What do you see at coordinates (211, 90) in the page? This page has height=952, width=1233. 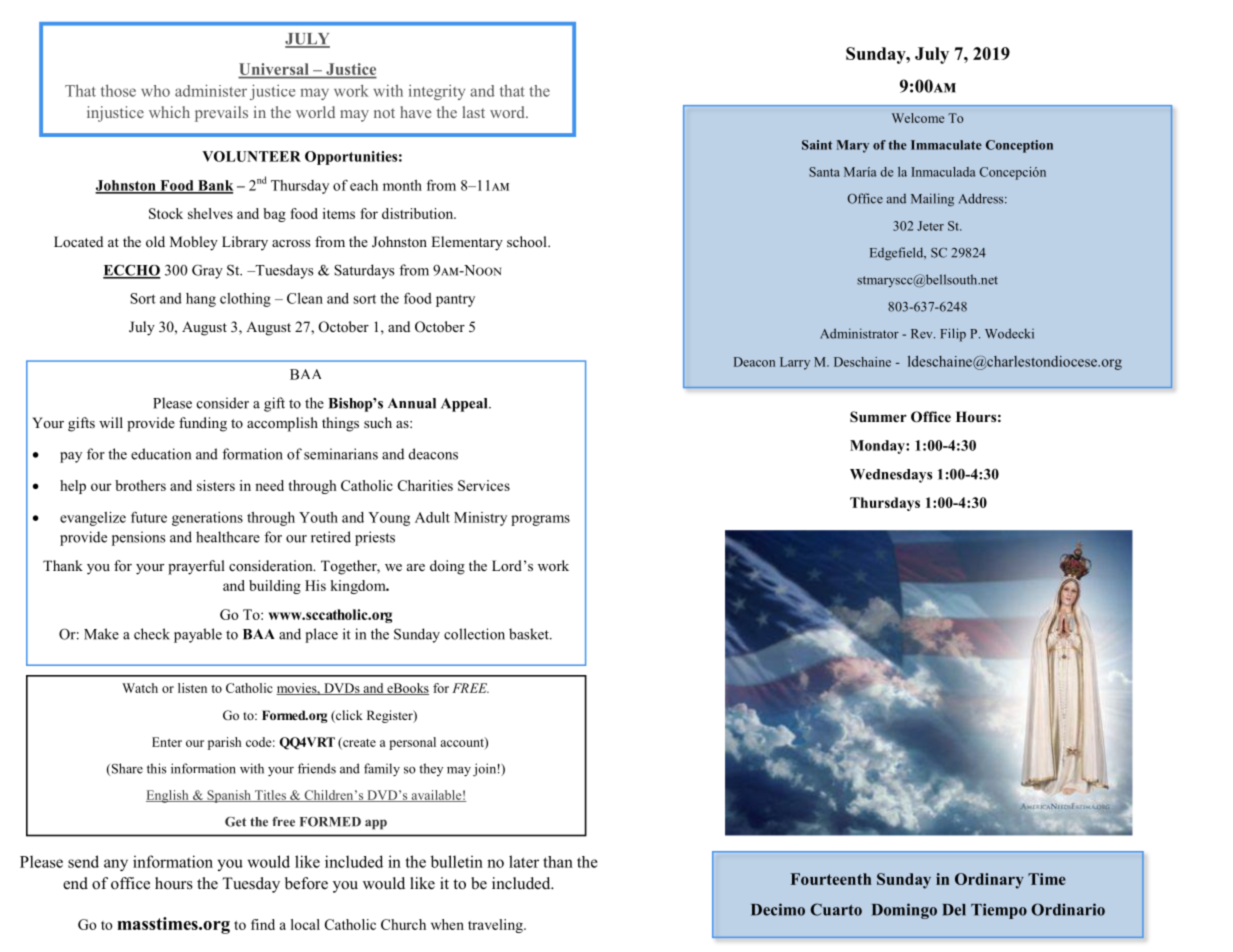 I see `administer` at bounding box center [211, 90].
